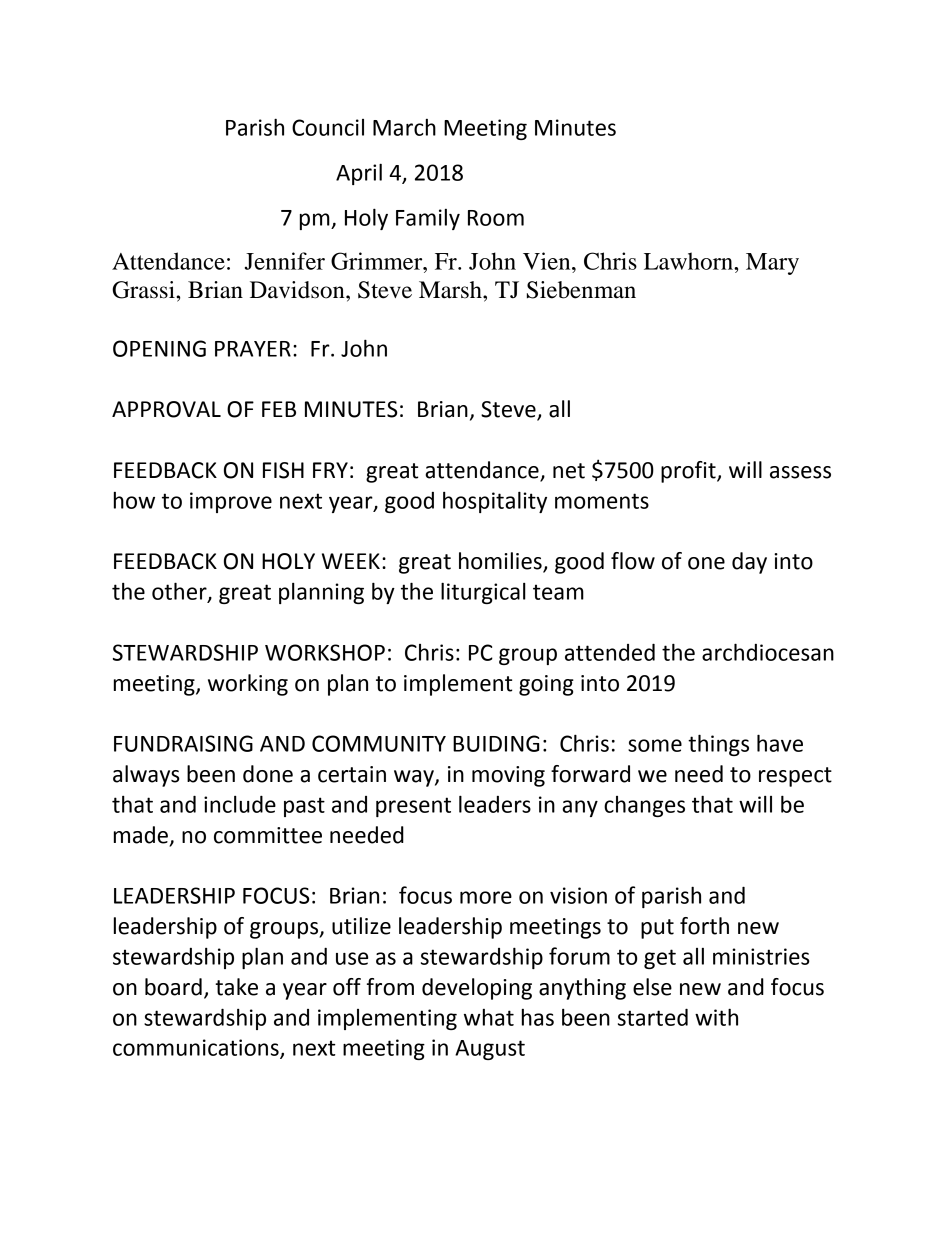 The width and height of the image is (952, 1233). Describe the element at coordinates (404, 127) in the image. I see `March` at that location.
